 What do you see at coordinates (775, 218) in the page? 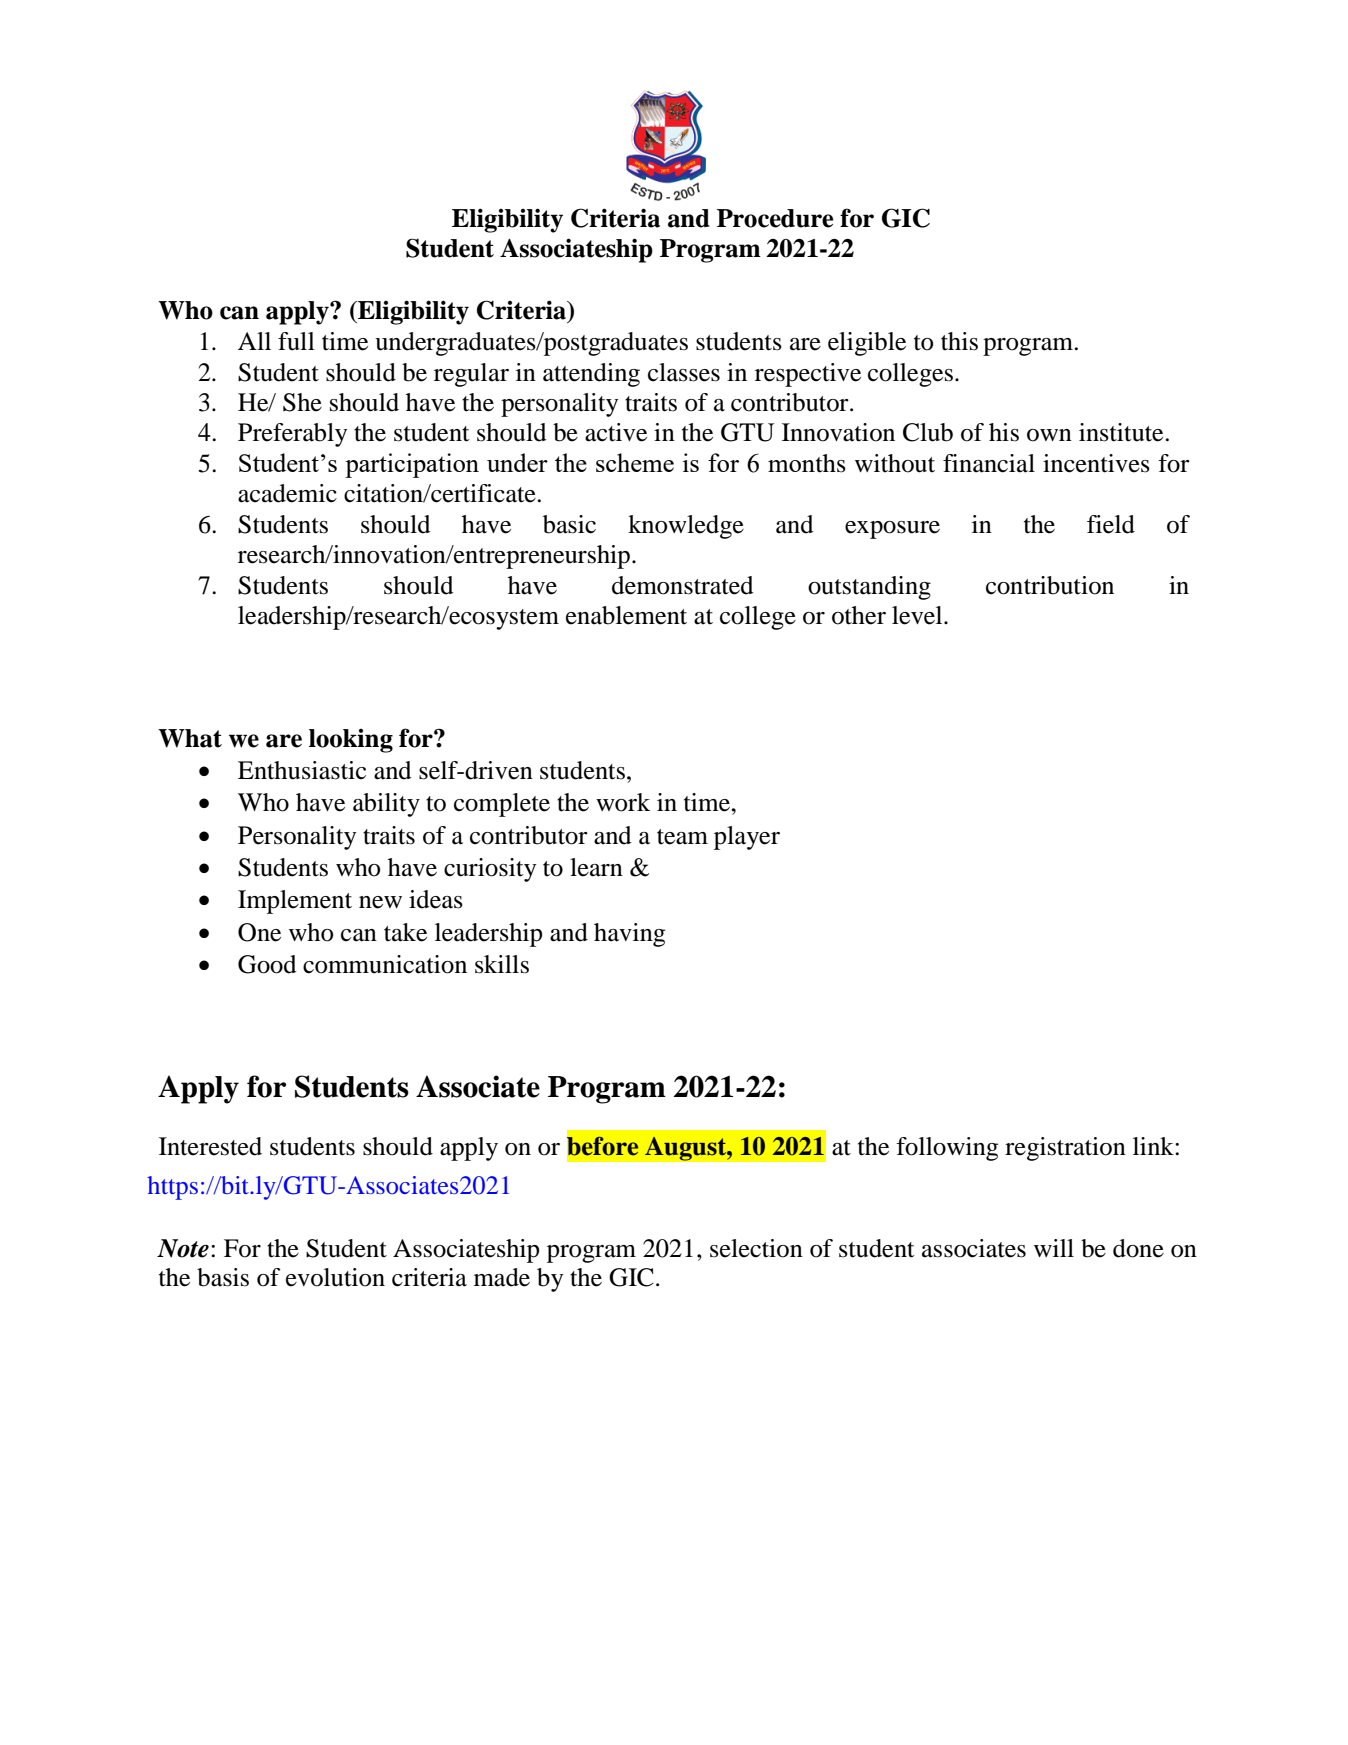
I see `Procedure` at bounding box center [775, 218].
